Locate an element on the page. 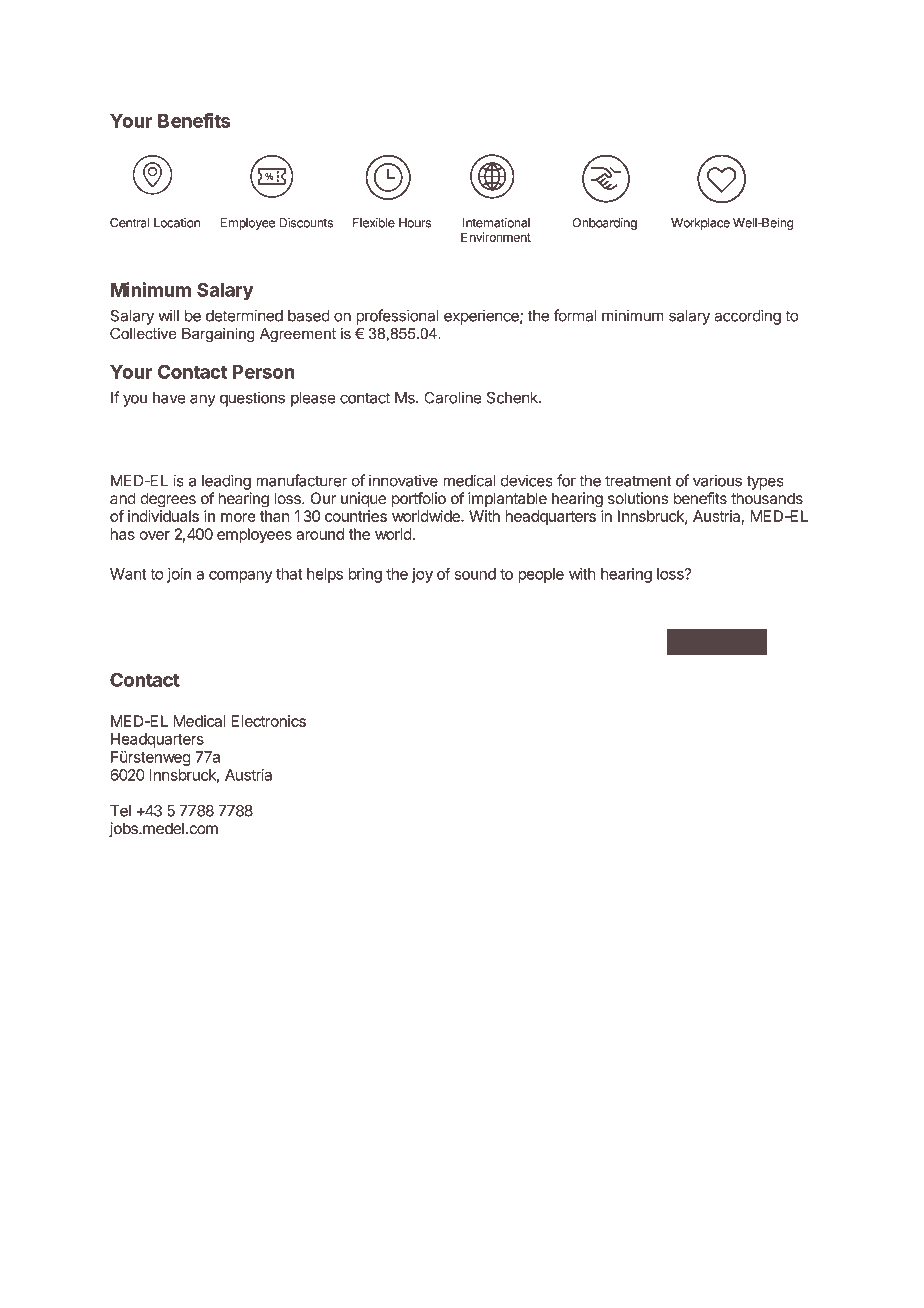 This page has width=924, height=1308. solutions is located at coordinates (638, 498).
